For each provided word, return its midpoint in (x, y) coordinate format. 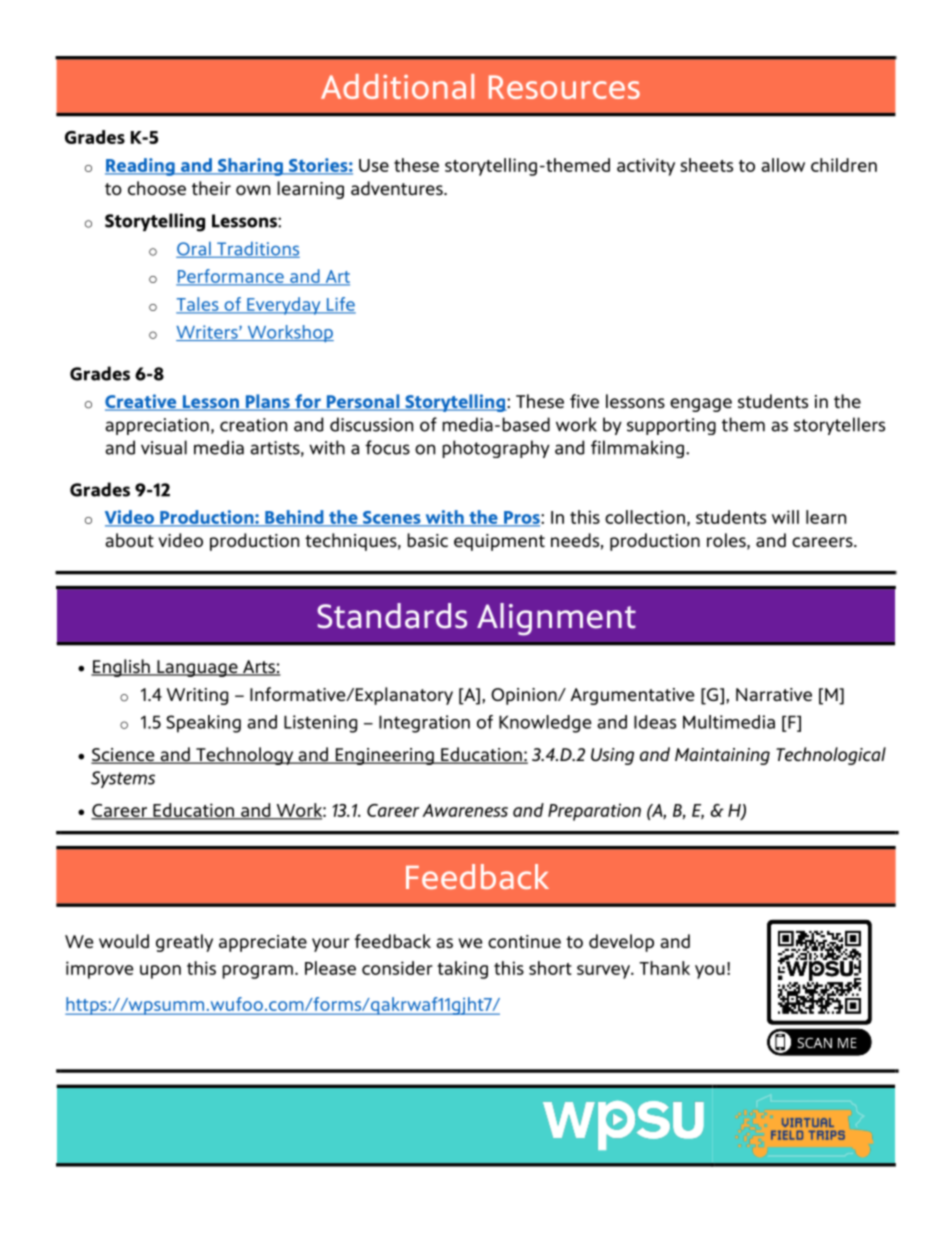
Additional (397, 86)
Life (340, 305)
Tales (198, 305)
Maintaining (722, 756)
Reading (141, 167)
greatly (184, 943)
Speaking (203, 724)
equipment (499, 542)
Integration (424, 724)
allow (783, 165)
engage (701, 405)
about (129, 540)
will (785, 517)
